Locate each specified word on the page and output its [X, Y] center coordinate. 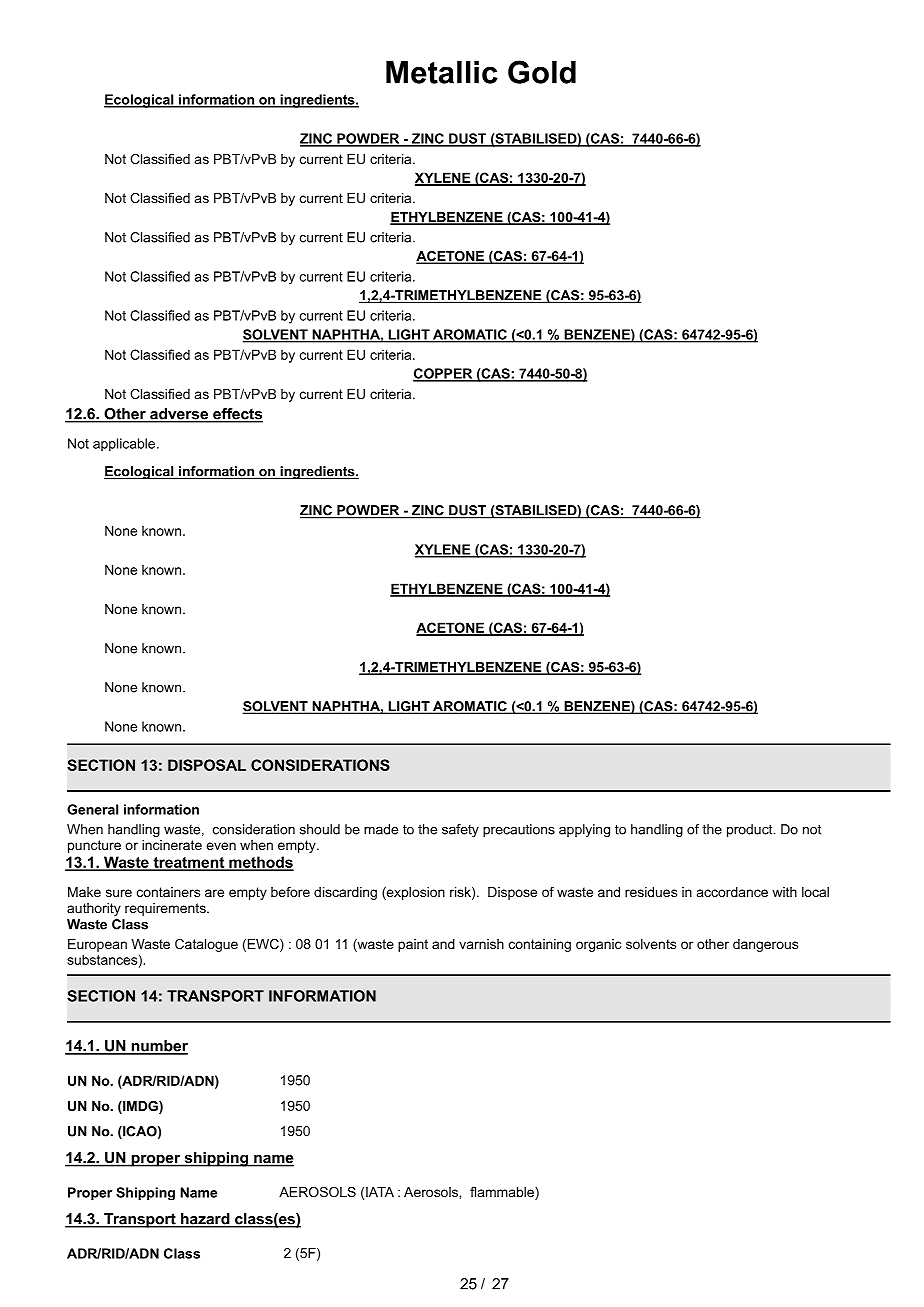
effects [237, 415]
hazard [205, 1220]
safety [460, 830]
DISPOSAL [207, 765]
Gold [542, 72]
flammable [503, 1193]
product [751, 830]
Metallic [442, 72]
